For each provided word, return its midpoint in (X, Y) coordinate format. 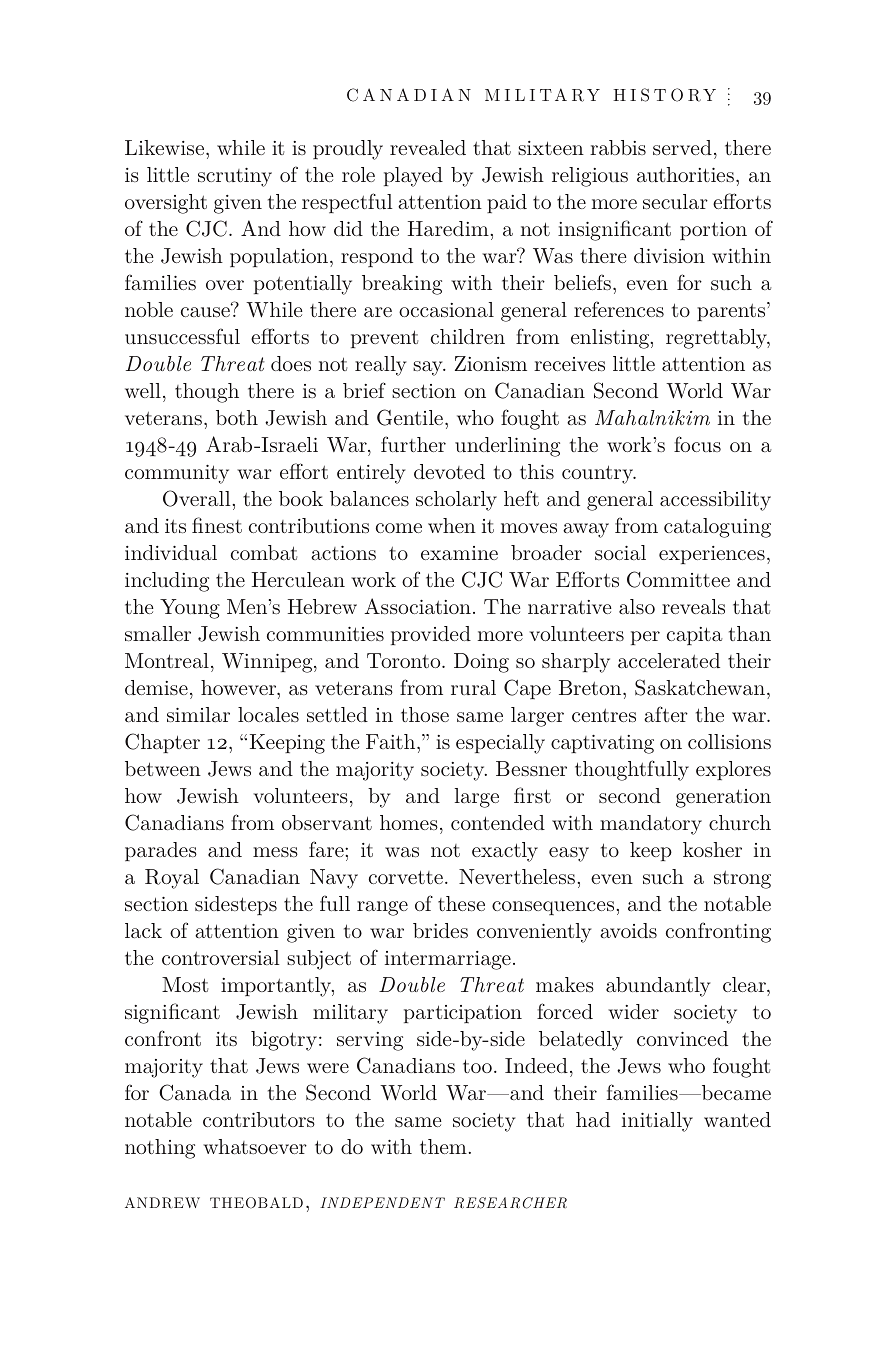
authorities (685, 174)
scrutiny (235, 177)
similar (198, 714)
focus (697, 444)
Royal (172, 879)
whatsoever (255, 1146)
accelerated (669, 660)
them (444, 1146)
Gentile (410, 417)
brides (440, 930)
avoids (628, 930)
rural (473, 687)
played (413, 177)
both (237, 417)
